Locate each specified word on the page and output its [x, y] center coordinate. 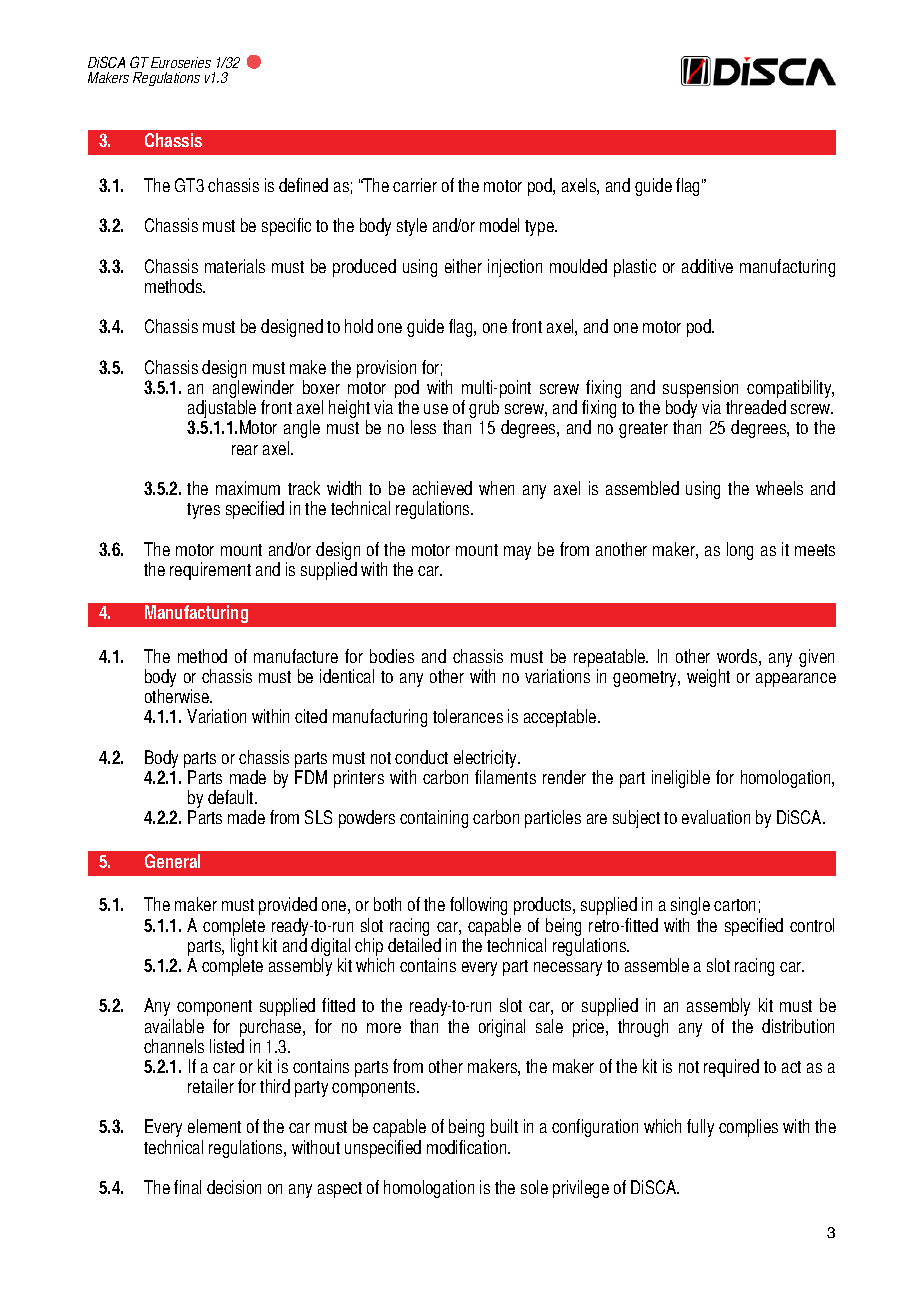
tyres [203, 511]
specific [286, 227]
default [232, 797]
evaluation [716, 817]
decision [234, 1187]
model [499, 225]
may [517, 553]
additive [707, 266]
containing [434, 819]
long [740, 551]
